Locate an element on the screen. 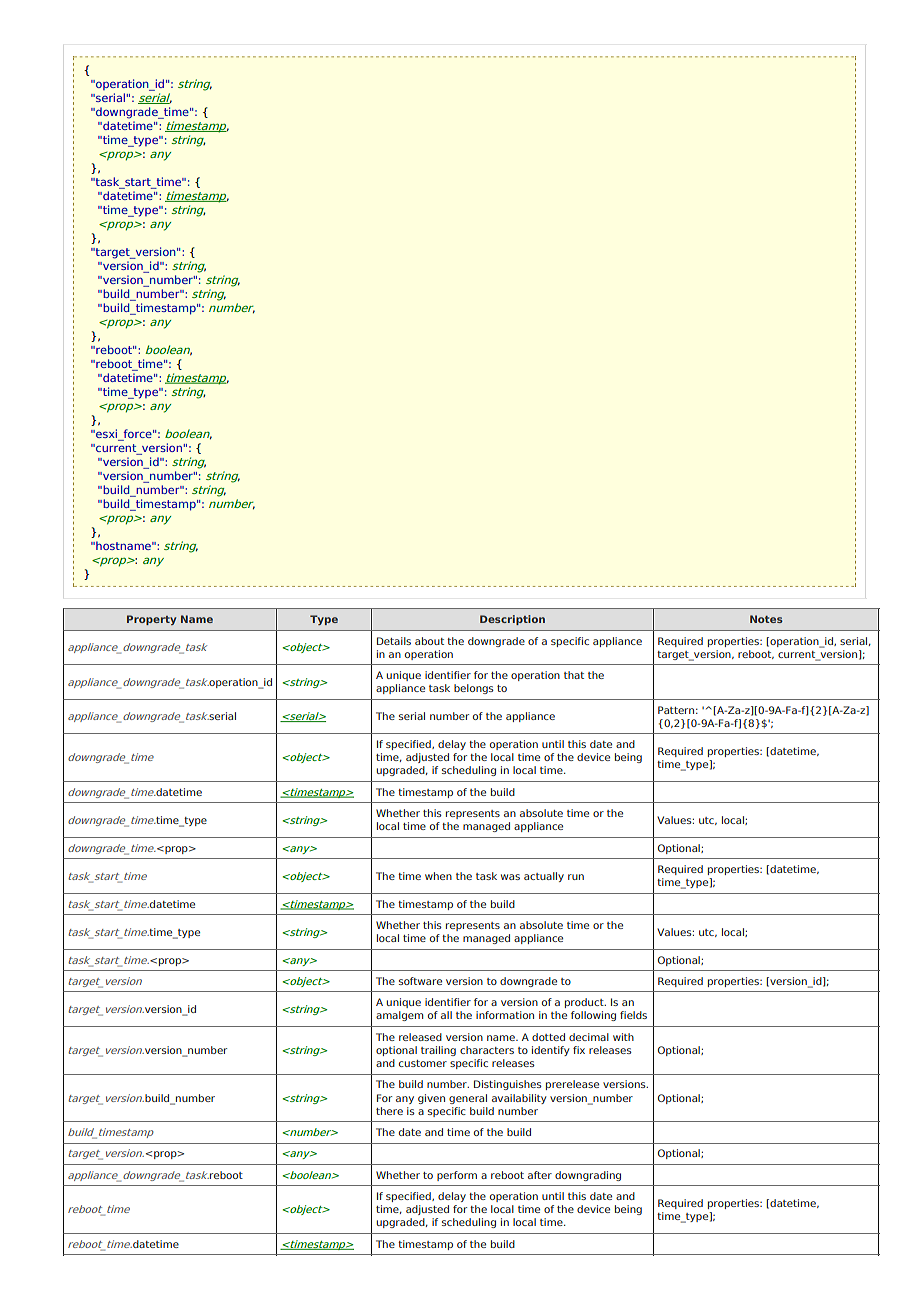 The height and width of the screenshot is (1308, 924). trailing is located at coordinates (438, 1051).
